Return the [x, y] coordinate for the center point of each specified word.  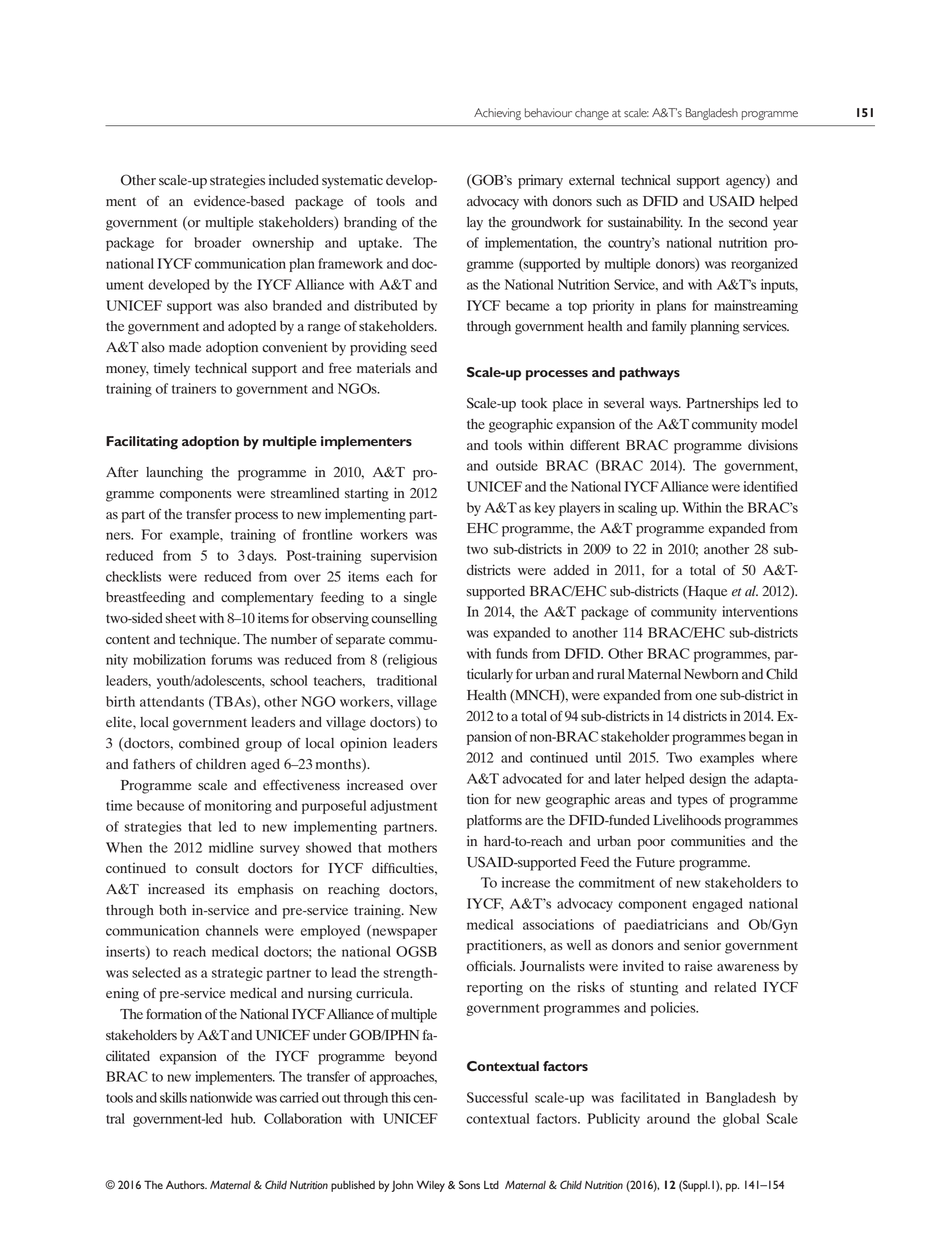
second [748, 222]
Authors [186, 1184]
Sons [469, 1184]
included [294, 179]
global [741, 1120]
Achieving [497, 114]
